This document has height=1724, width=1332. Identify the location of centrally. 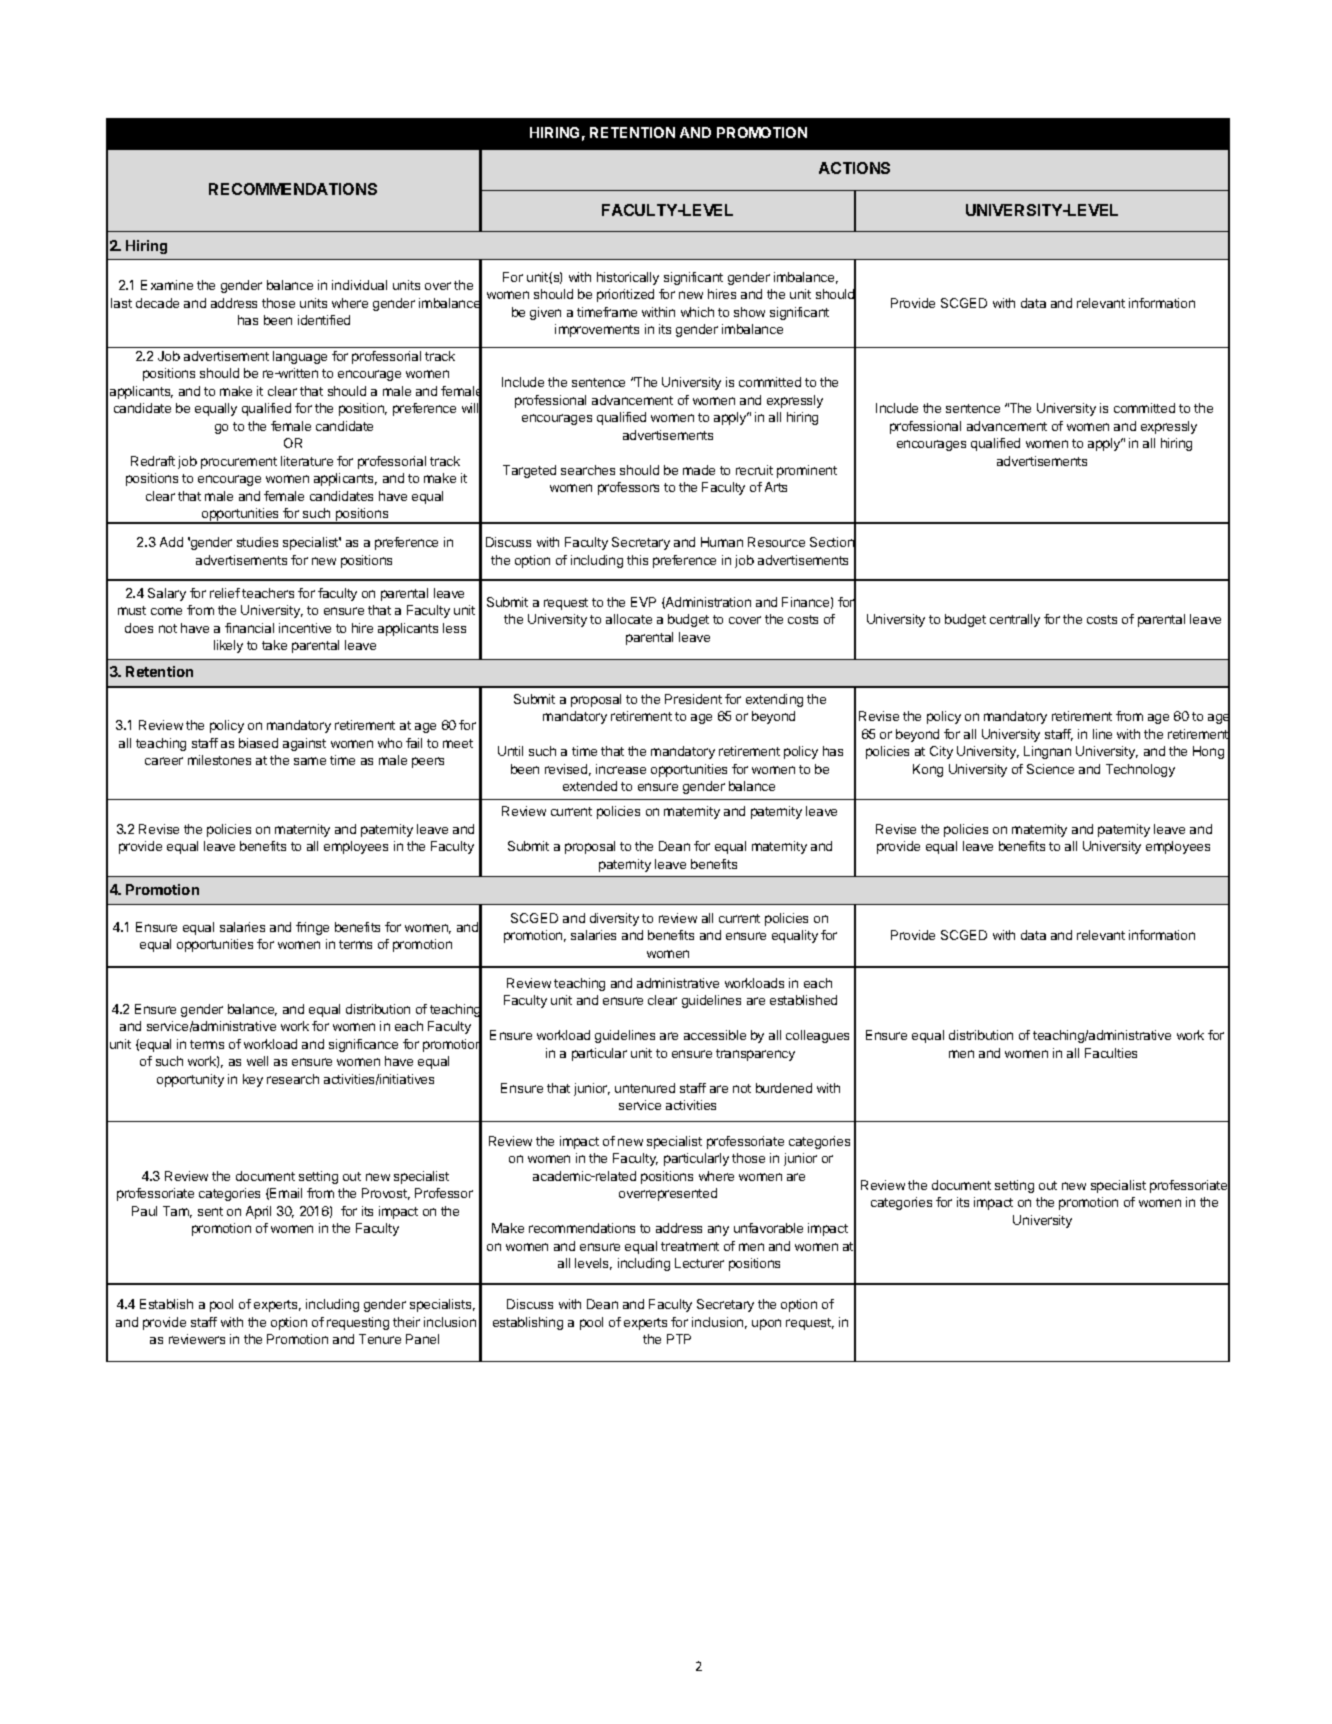
(1015, 620).
